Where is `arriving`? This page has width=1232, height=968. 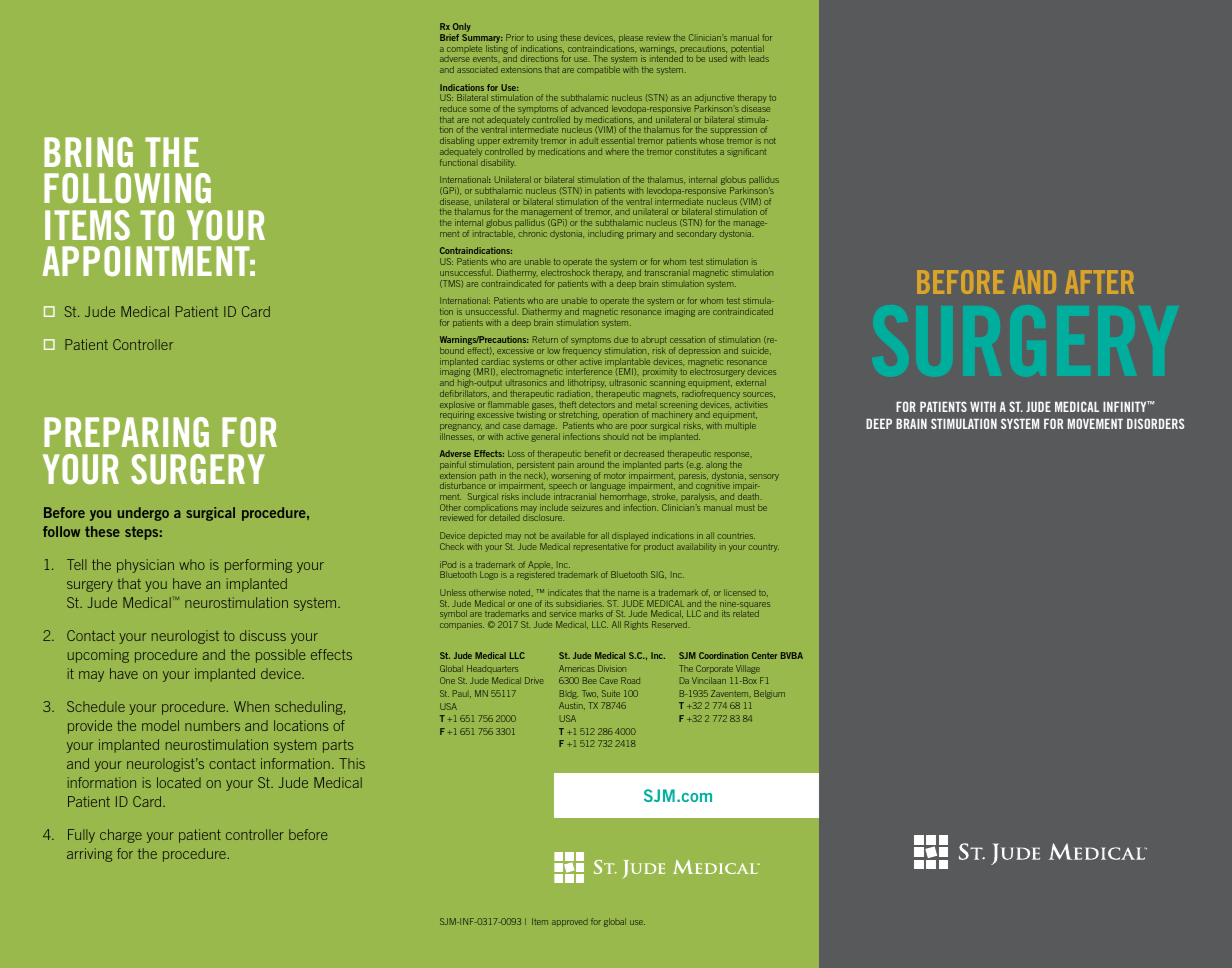 arriving is located at coordinates (89, 855).
